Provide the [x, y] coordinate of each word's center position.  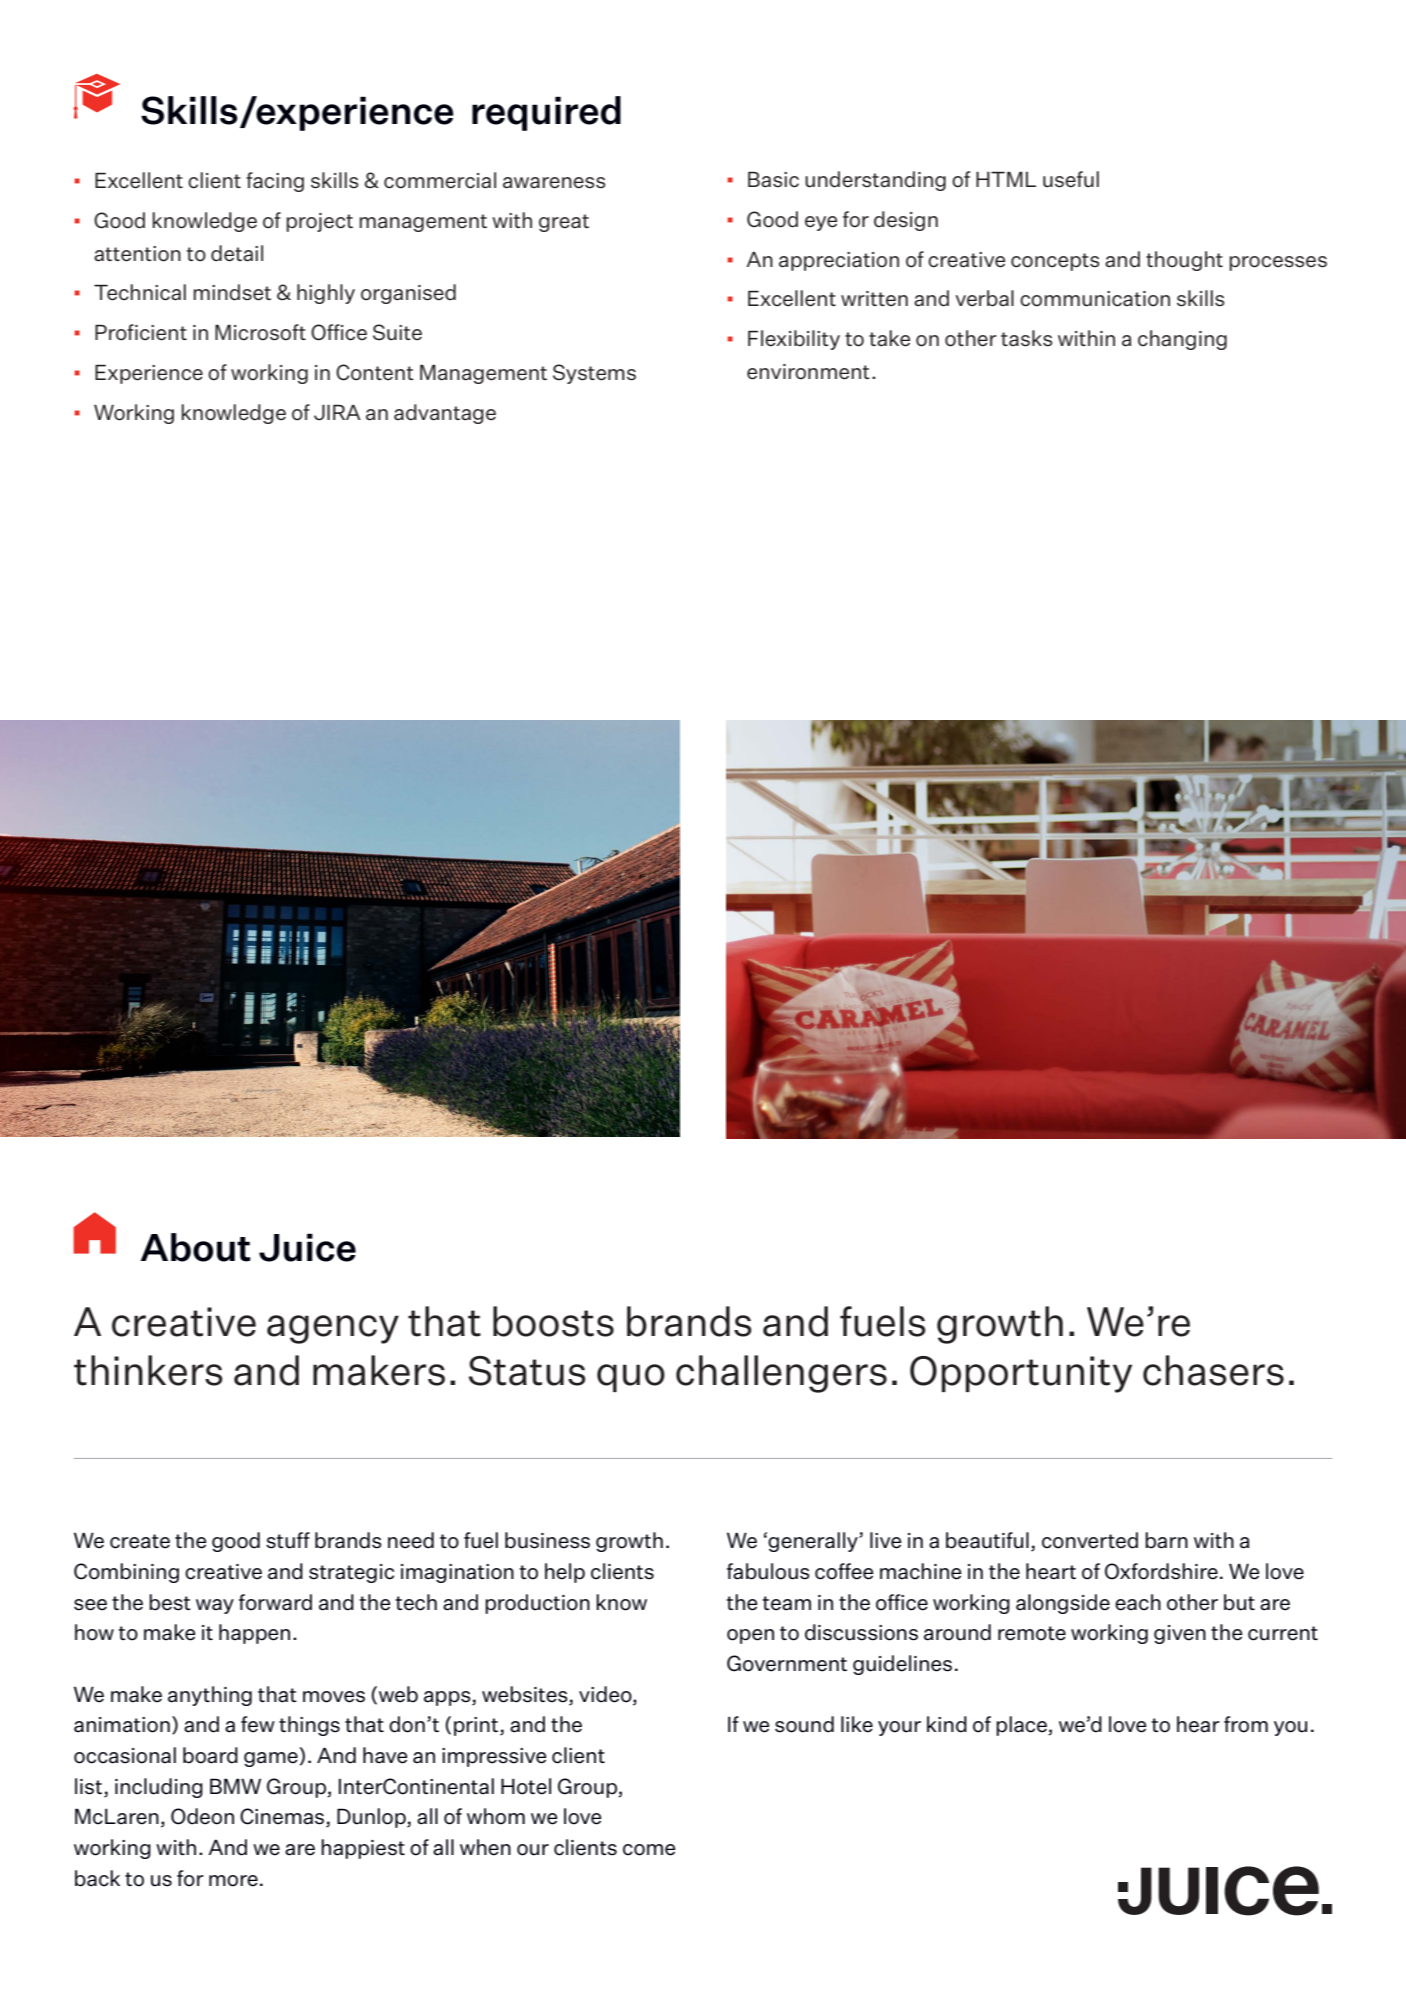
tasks [1026, 338]
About [196, 1247]
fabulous [768, 1571]
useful [1071, 179]
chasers [1213, 1370]
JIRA [337, 412]
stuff [288, 1540]
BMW [235, 1786]
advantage [445, 414]
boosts [553, 1321]
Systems [594, 374]
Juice [307, 1247]
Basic [773, 179]
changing [1182, 340]
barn [1166, 1540]
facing [275, 182]
